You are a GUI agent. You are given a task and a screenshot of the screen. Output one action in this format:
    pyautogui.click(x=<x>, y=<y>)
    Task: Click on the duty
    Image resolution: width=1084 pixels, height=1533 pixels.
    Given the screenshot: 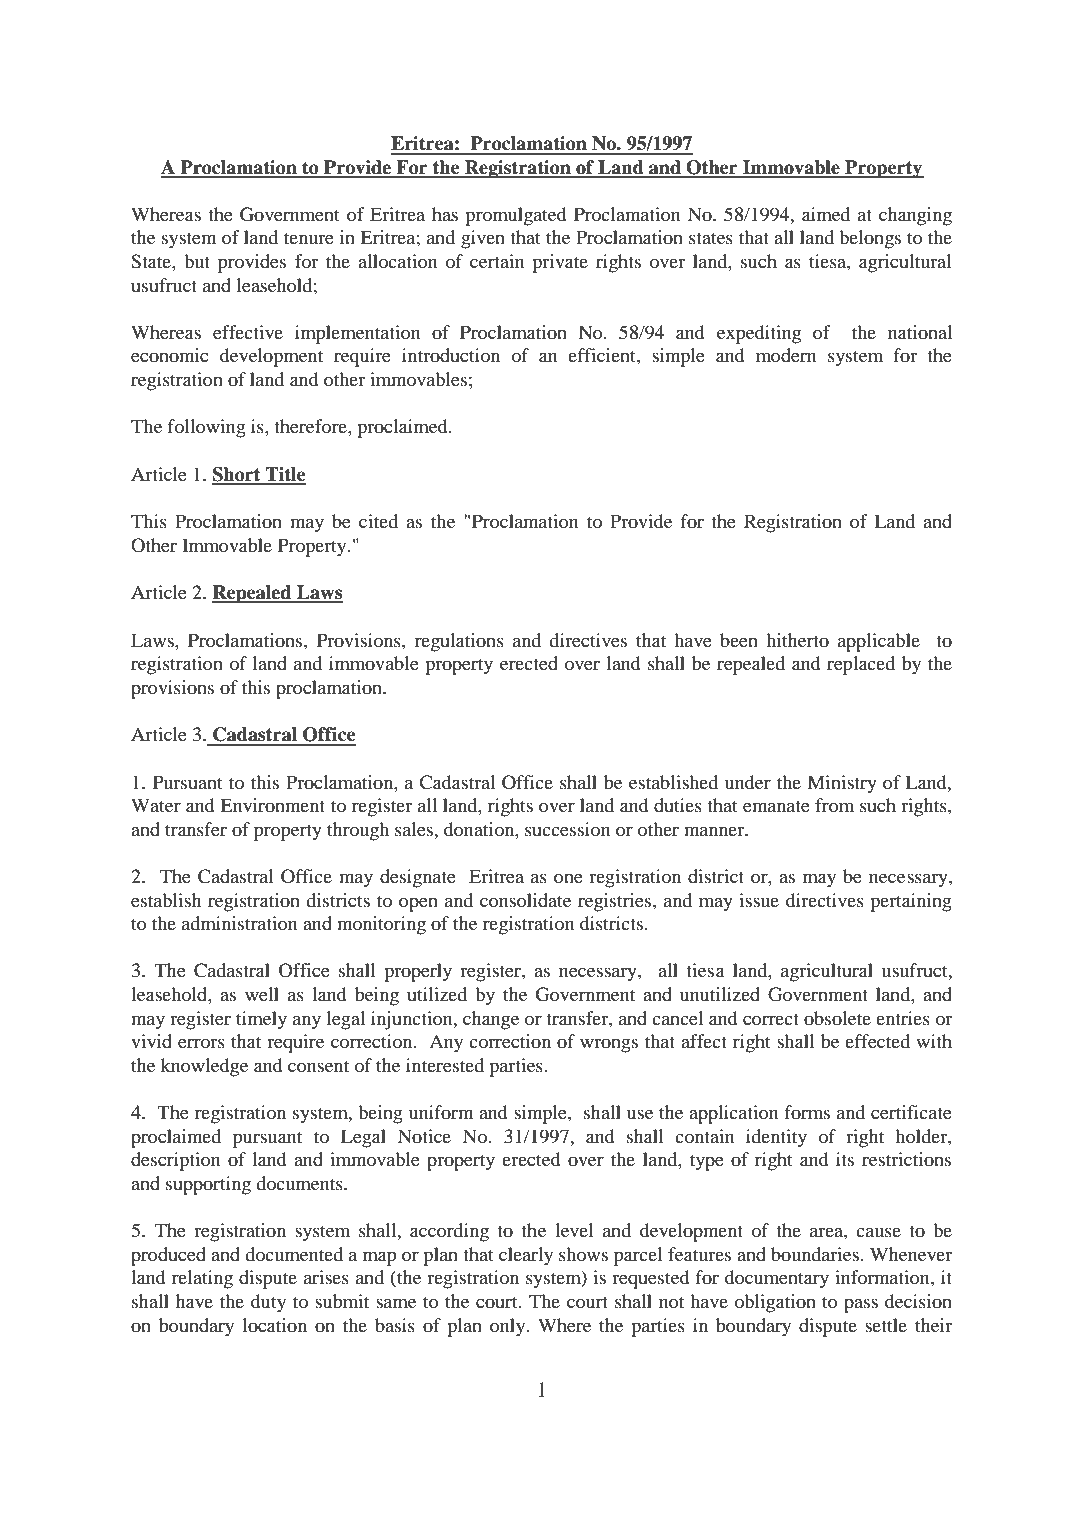 What is the action you would take?
    pyautogui.click(x=268, y=1303)
